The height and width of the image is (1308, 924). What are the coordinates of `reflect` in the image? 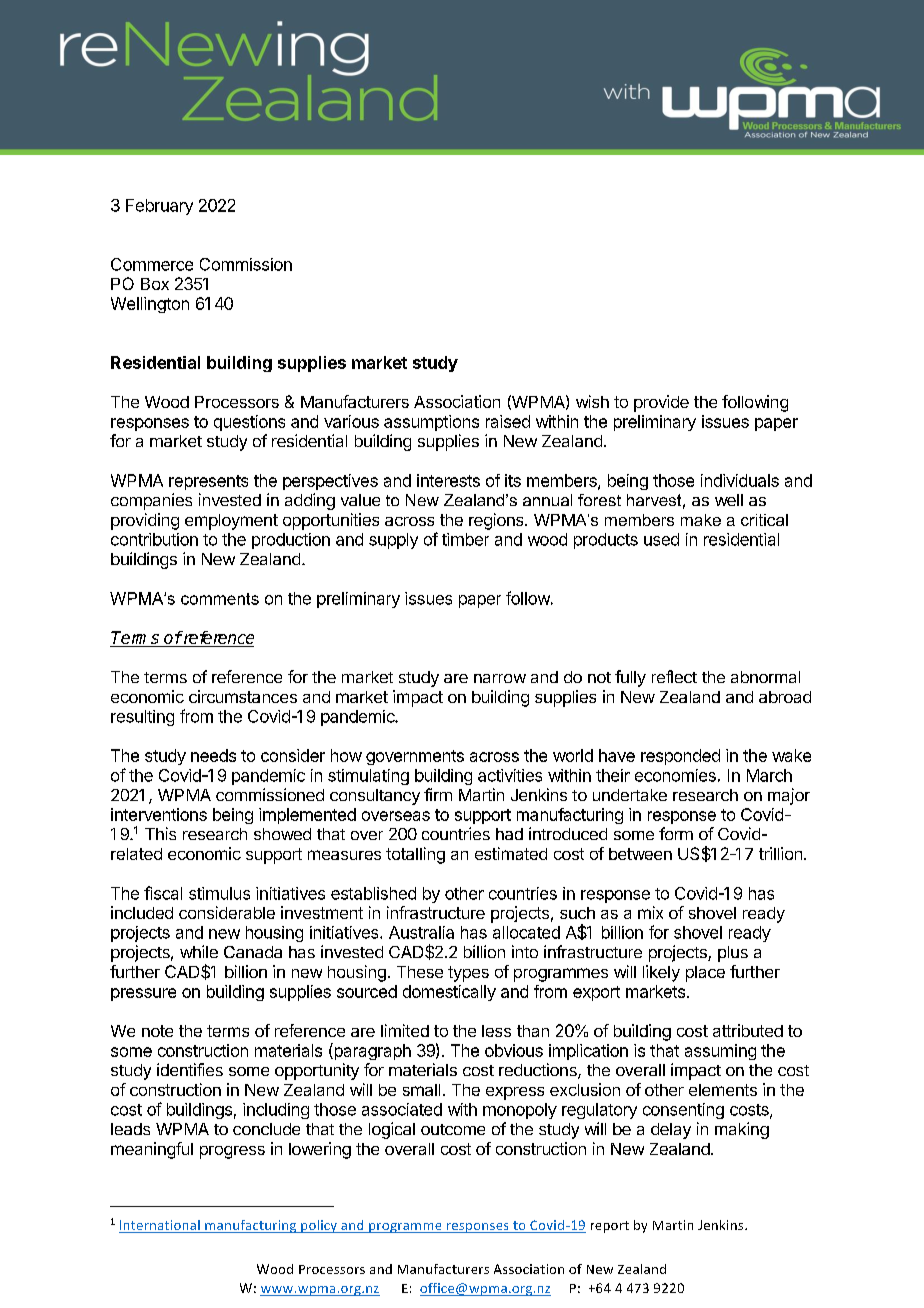 It's located at (674, 676).
